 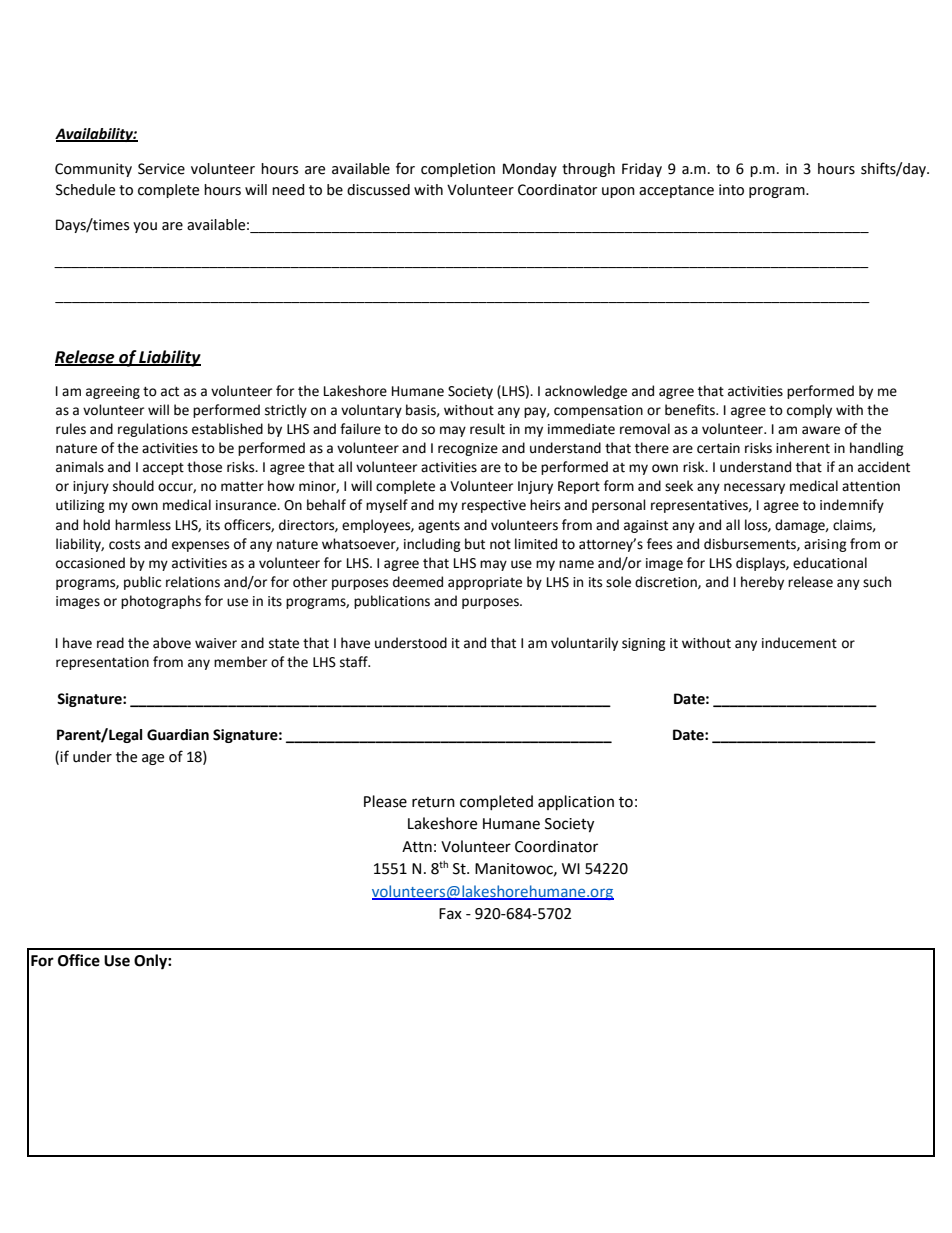 I want to click on into, so click(x=731, y=190).
